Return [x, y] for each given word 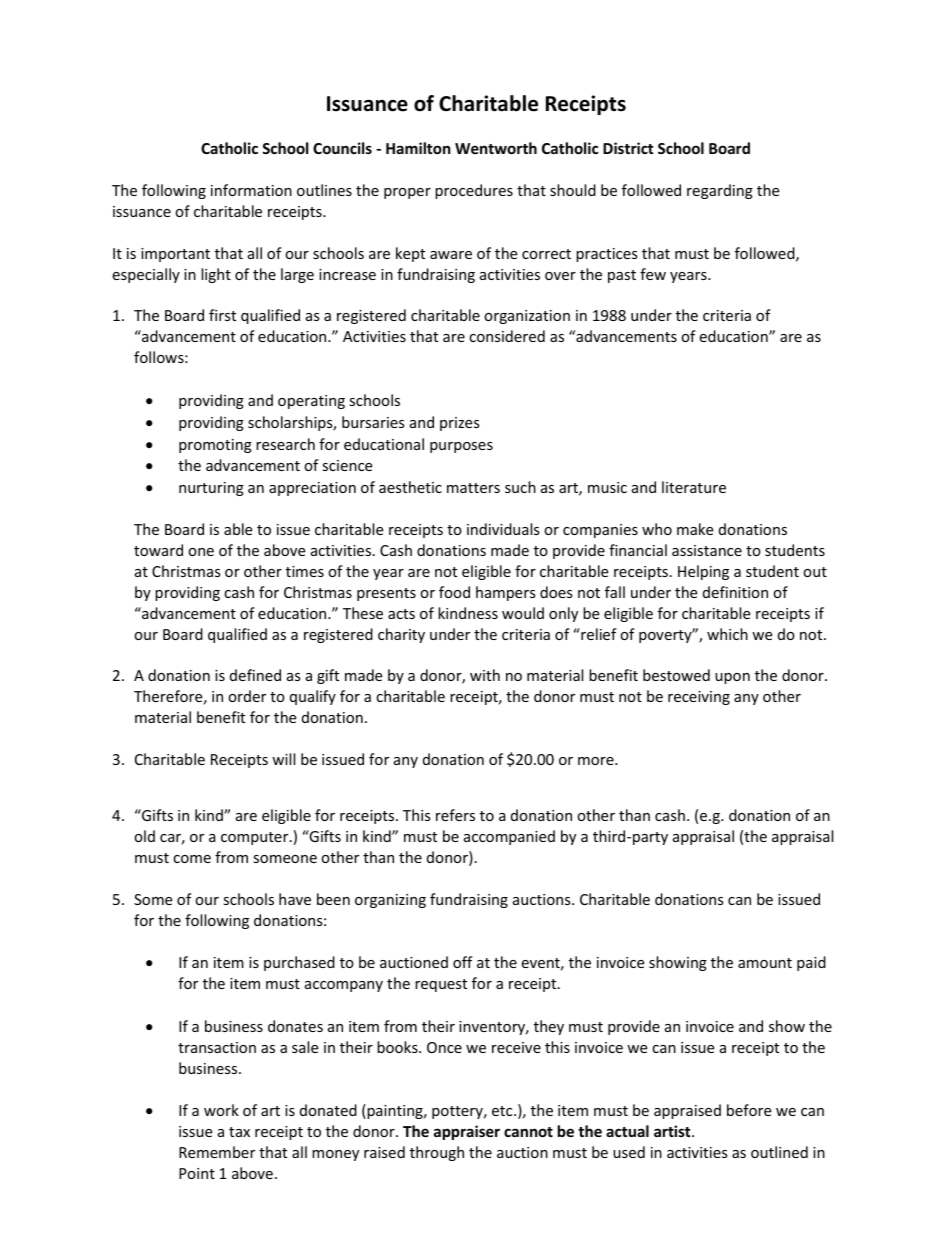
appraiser [467, 1132]
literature [694, 487]
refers [455, 815]
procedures [474, 191]
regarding [720, 191]
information [251, 190]
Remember [217, 1152]
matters [473, 488]
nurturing [211, 489]
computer [256, 838]
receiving [699, 698]
